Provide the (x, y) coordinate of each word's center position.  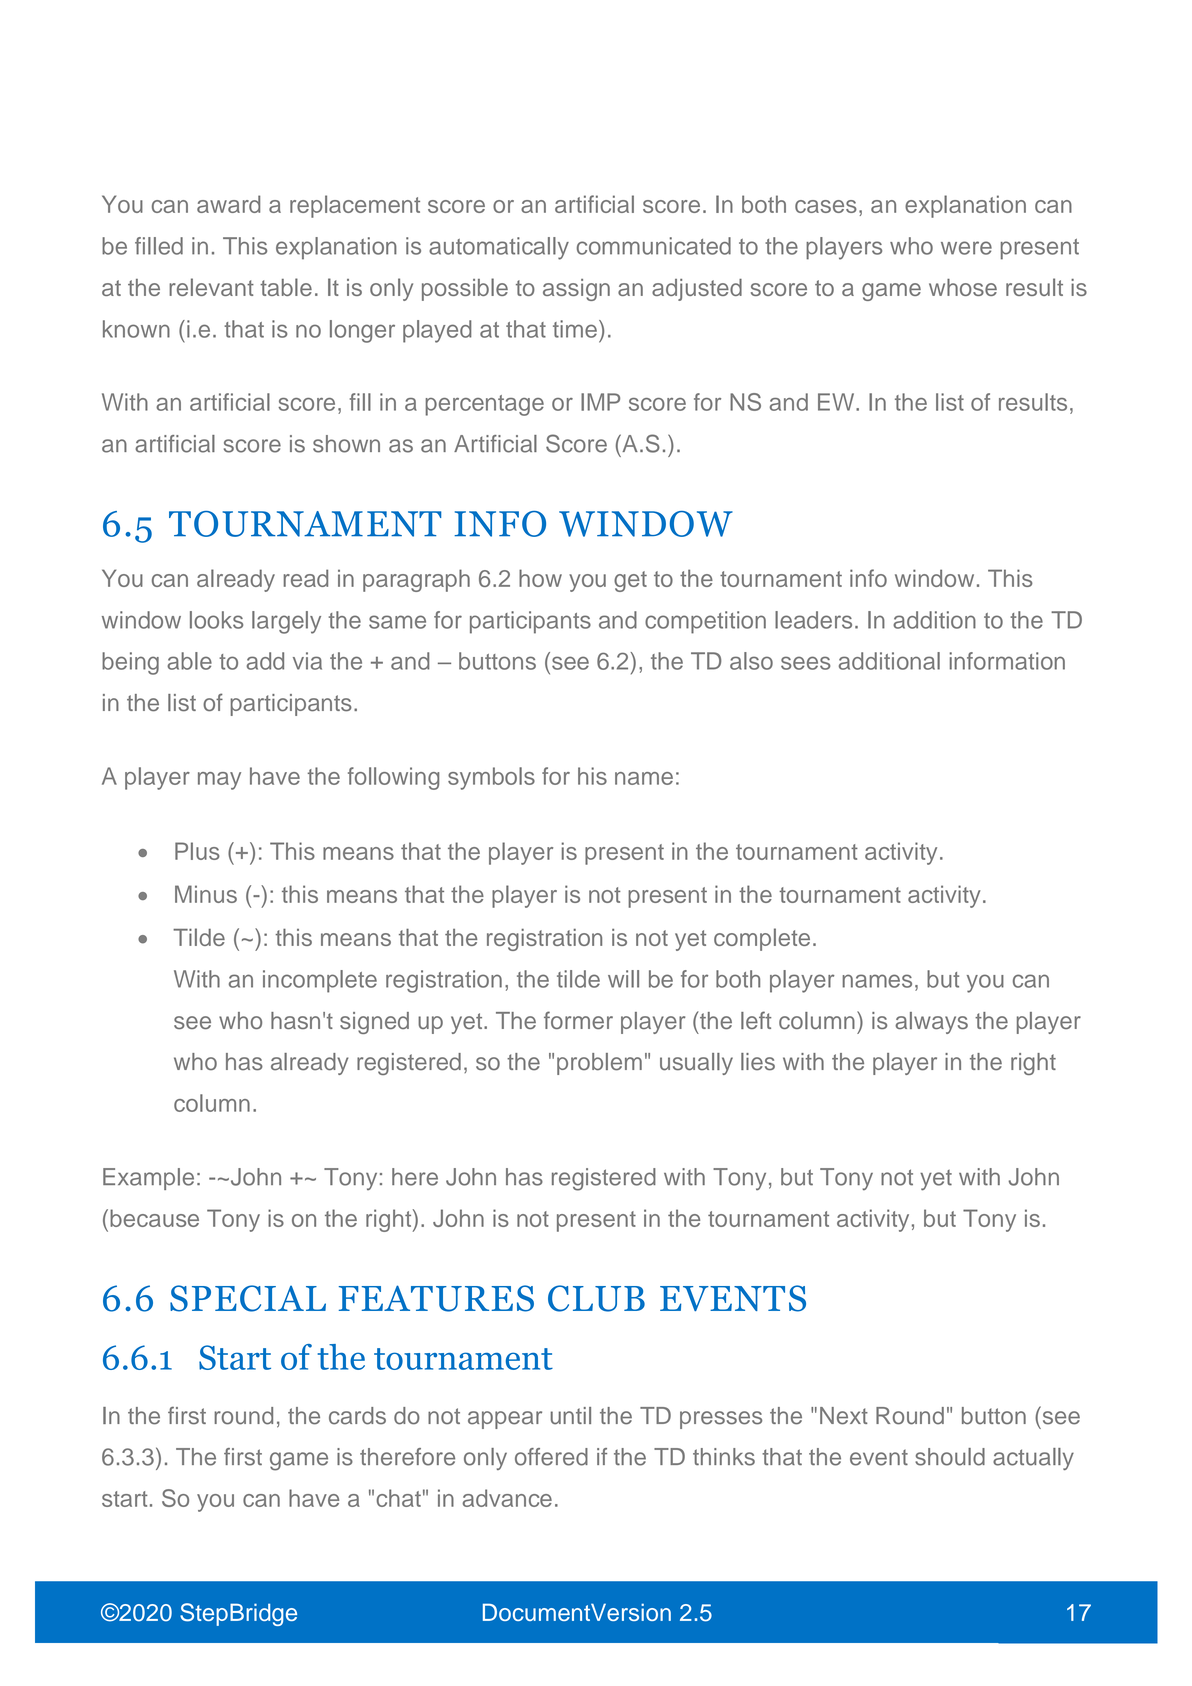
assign (576, 290)
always (931, 1023)
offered (551, 1457)
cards (357, 1416)
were (966, 248)
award (228, 204)
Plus (197, 851)
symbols (491, 778)
